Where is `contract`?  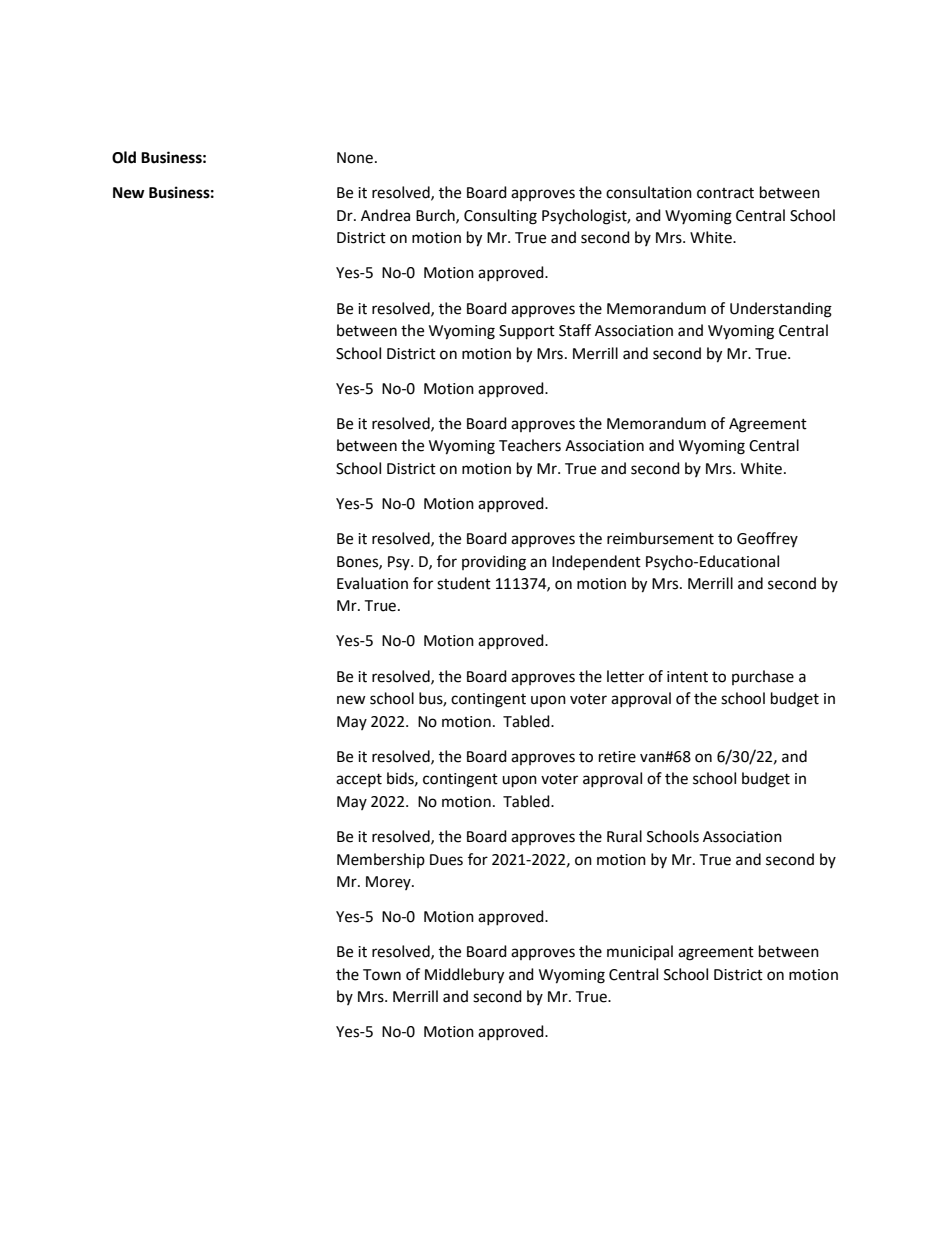 contract is located at coordinates (725, 193).
